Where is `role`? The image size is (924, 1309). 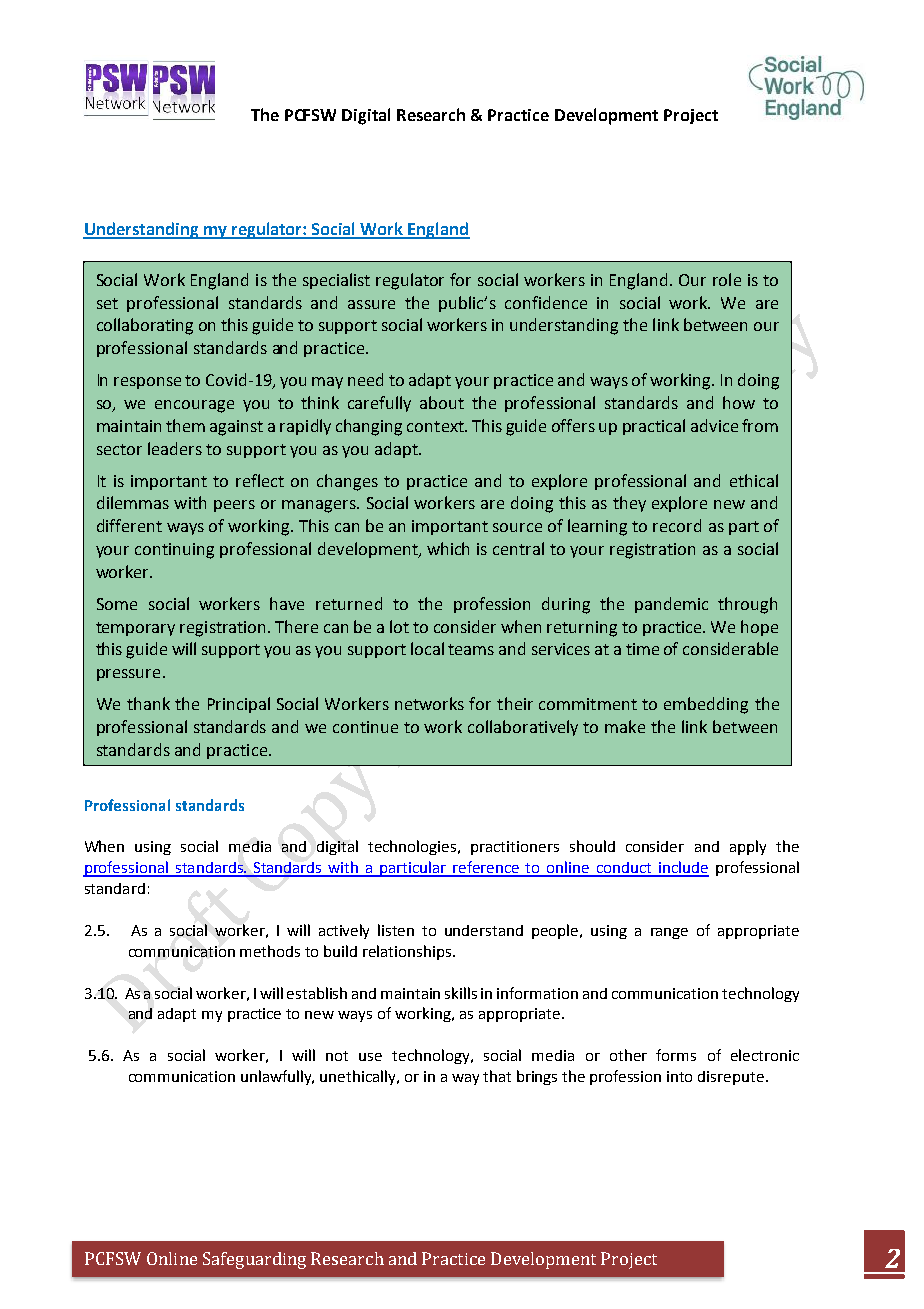 role is located at coordinates (727, 279).
